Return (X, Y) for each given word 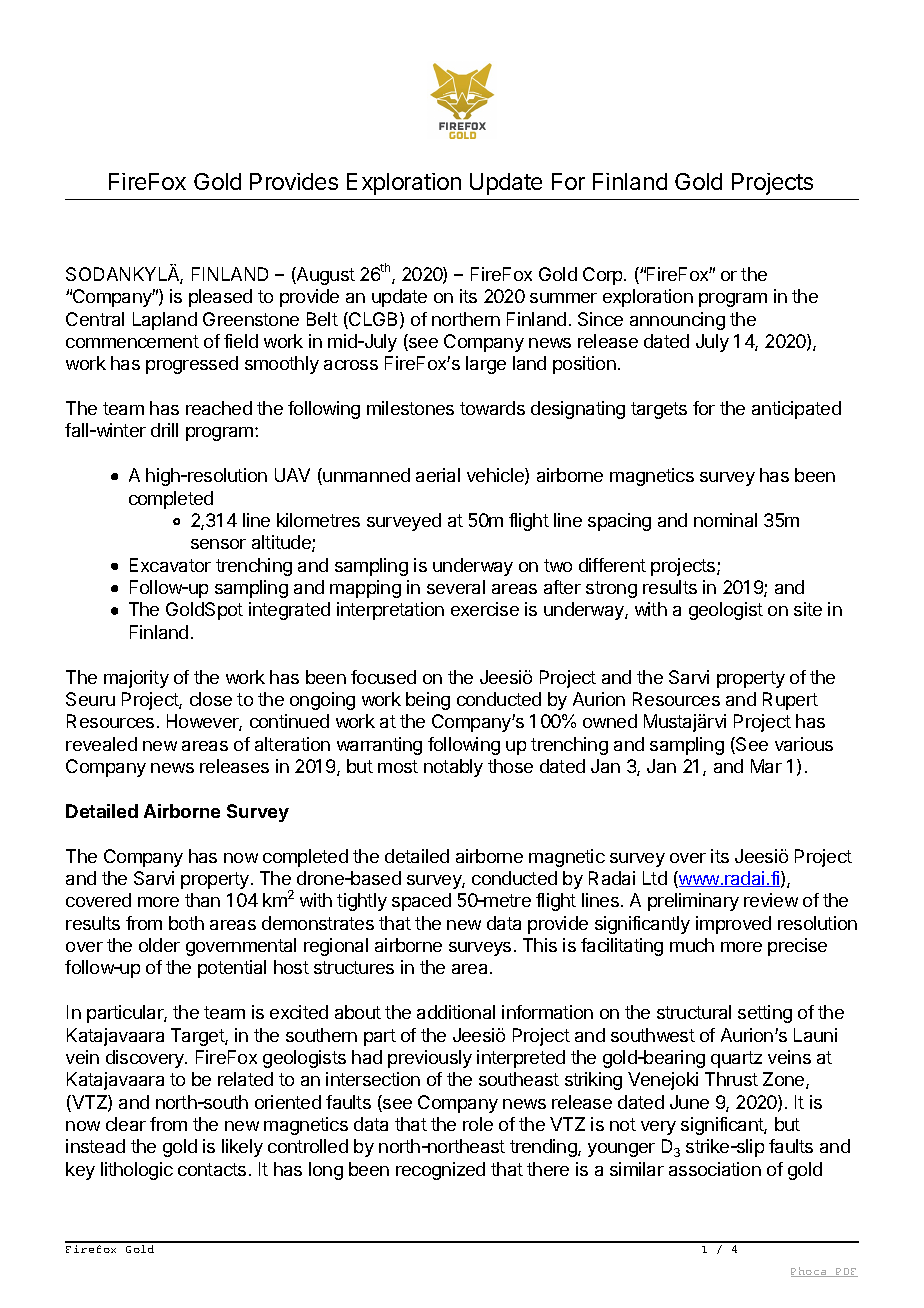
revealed (101, 744)
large (486, 365)
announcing (677, 321)
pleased (220, 298)
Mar (766, 766)
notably (453, 768)
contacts (212, 1169)
